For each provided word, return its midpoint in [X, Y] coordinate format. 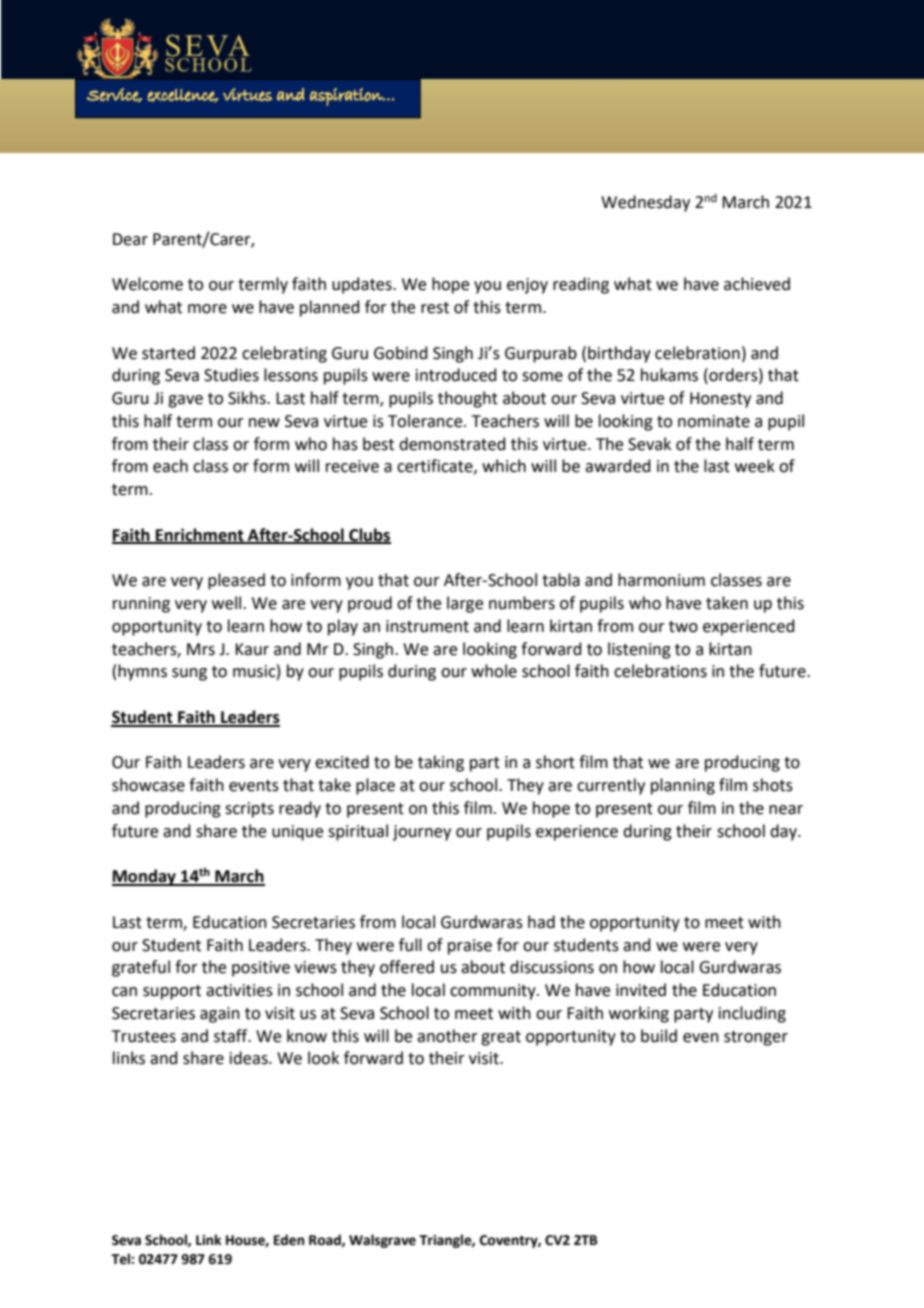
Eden [289, 1240]
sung [189, 674]
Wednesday [645, 203]
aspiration [347, 97]
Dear [130, 239]
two [683, 627]
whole [494, 671]
